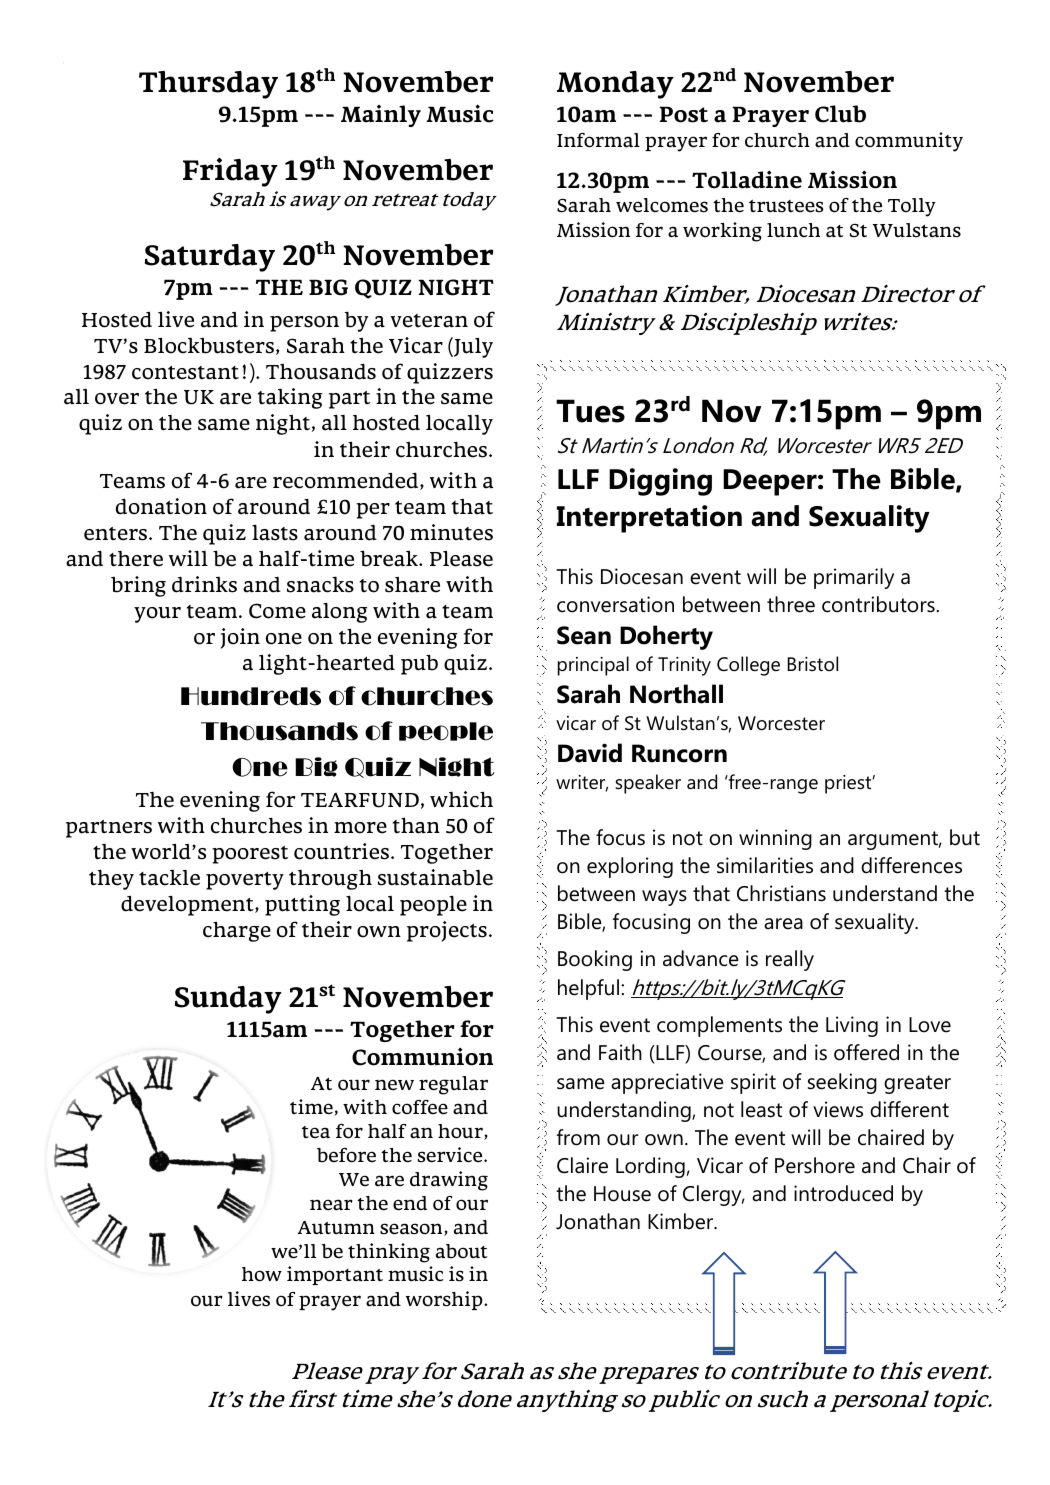 This page has height=1485, width=1050. What do you see at coordinates (598, 140) in the page?
I see `Informal` at bounding box center [598, 140].
